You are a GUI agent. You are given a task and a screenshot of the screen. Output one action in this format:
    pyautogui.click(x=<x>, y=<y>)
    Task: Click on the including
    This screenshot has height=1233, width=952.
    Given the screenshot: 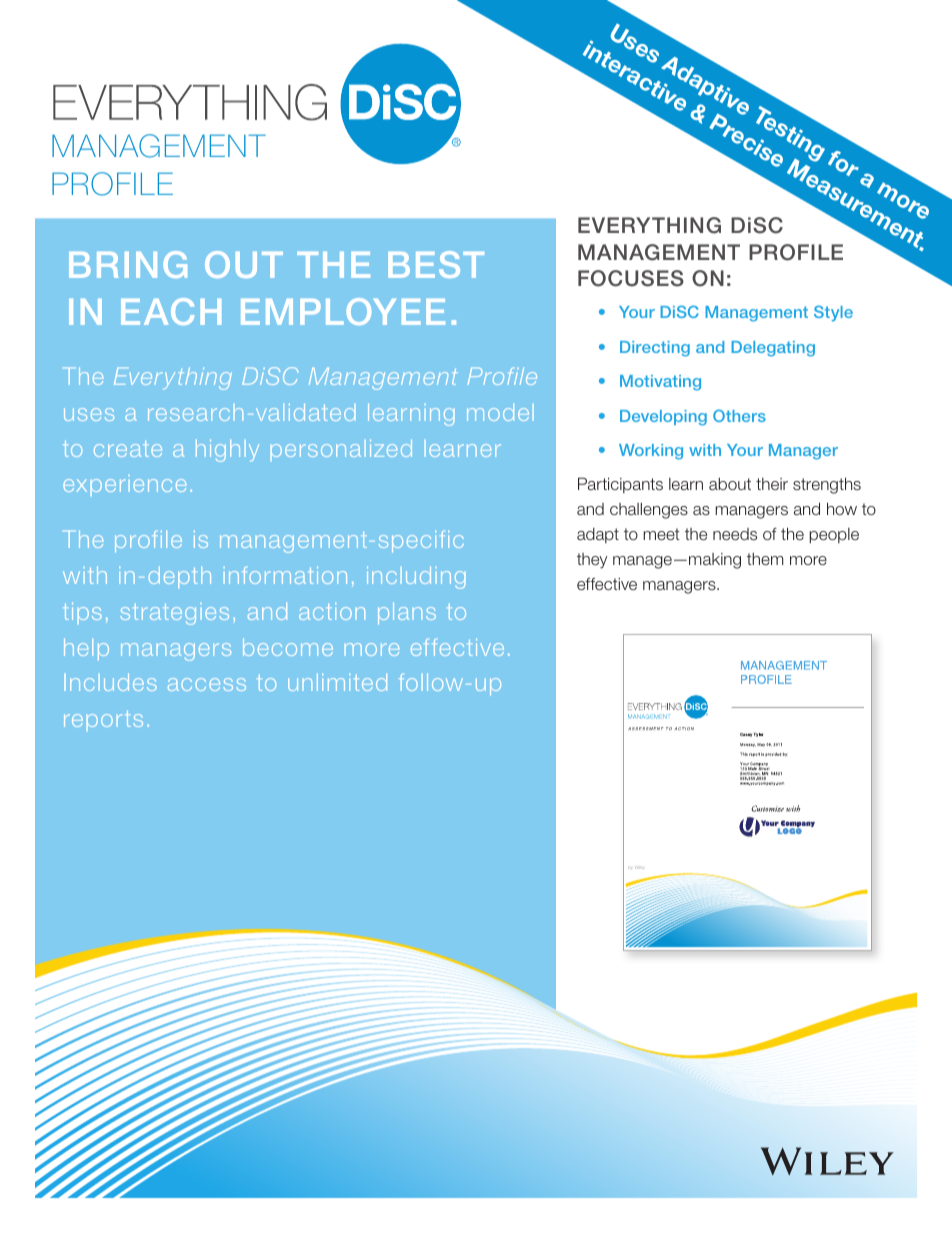 What is the action you would take?
    pyautogui.click(x=416, y=577)
